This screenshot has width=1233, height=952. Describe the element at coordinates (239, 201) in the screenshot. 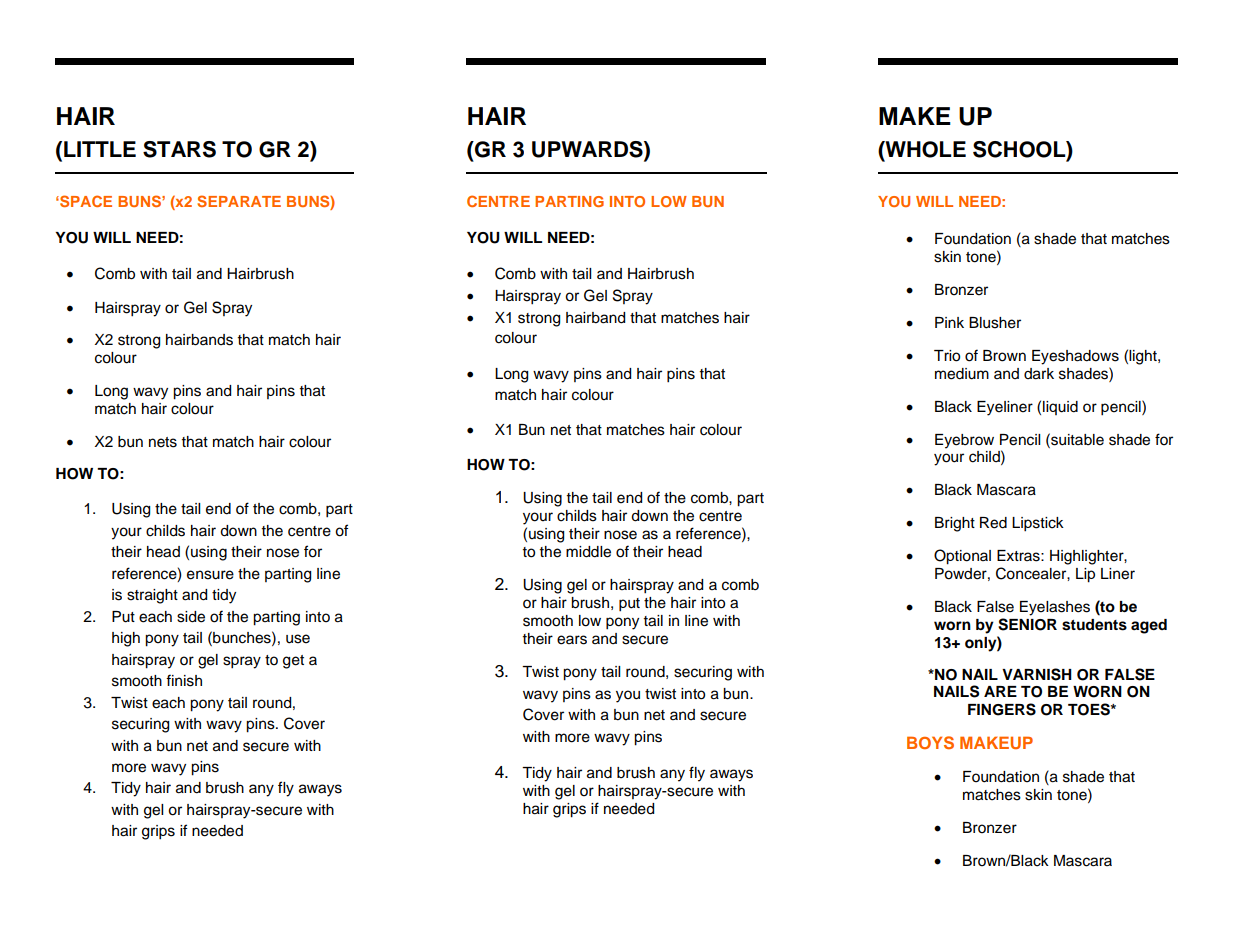

I see `SEPARATE` at that location.
